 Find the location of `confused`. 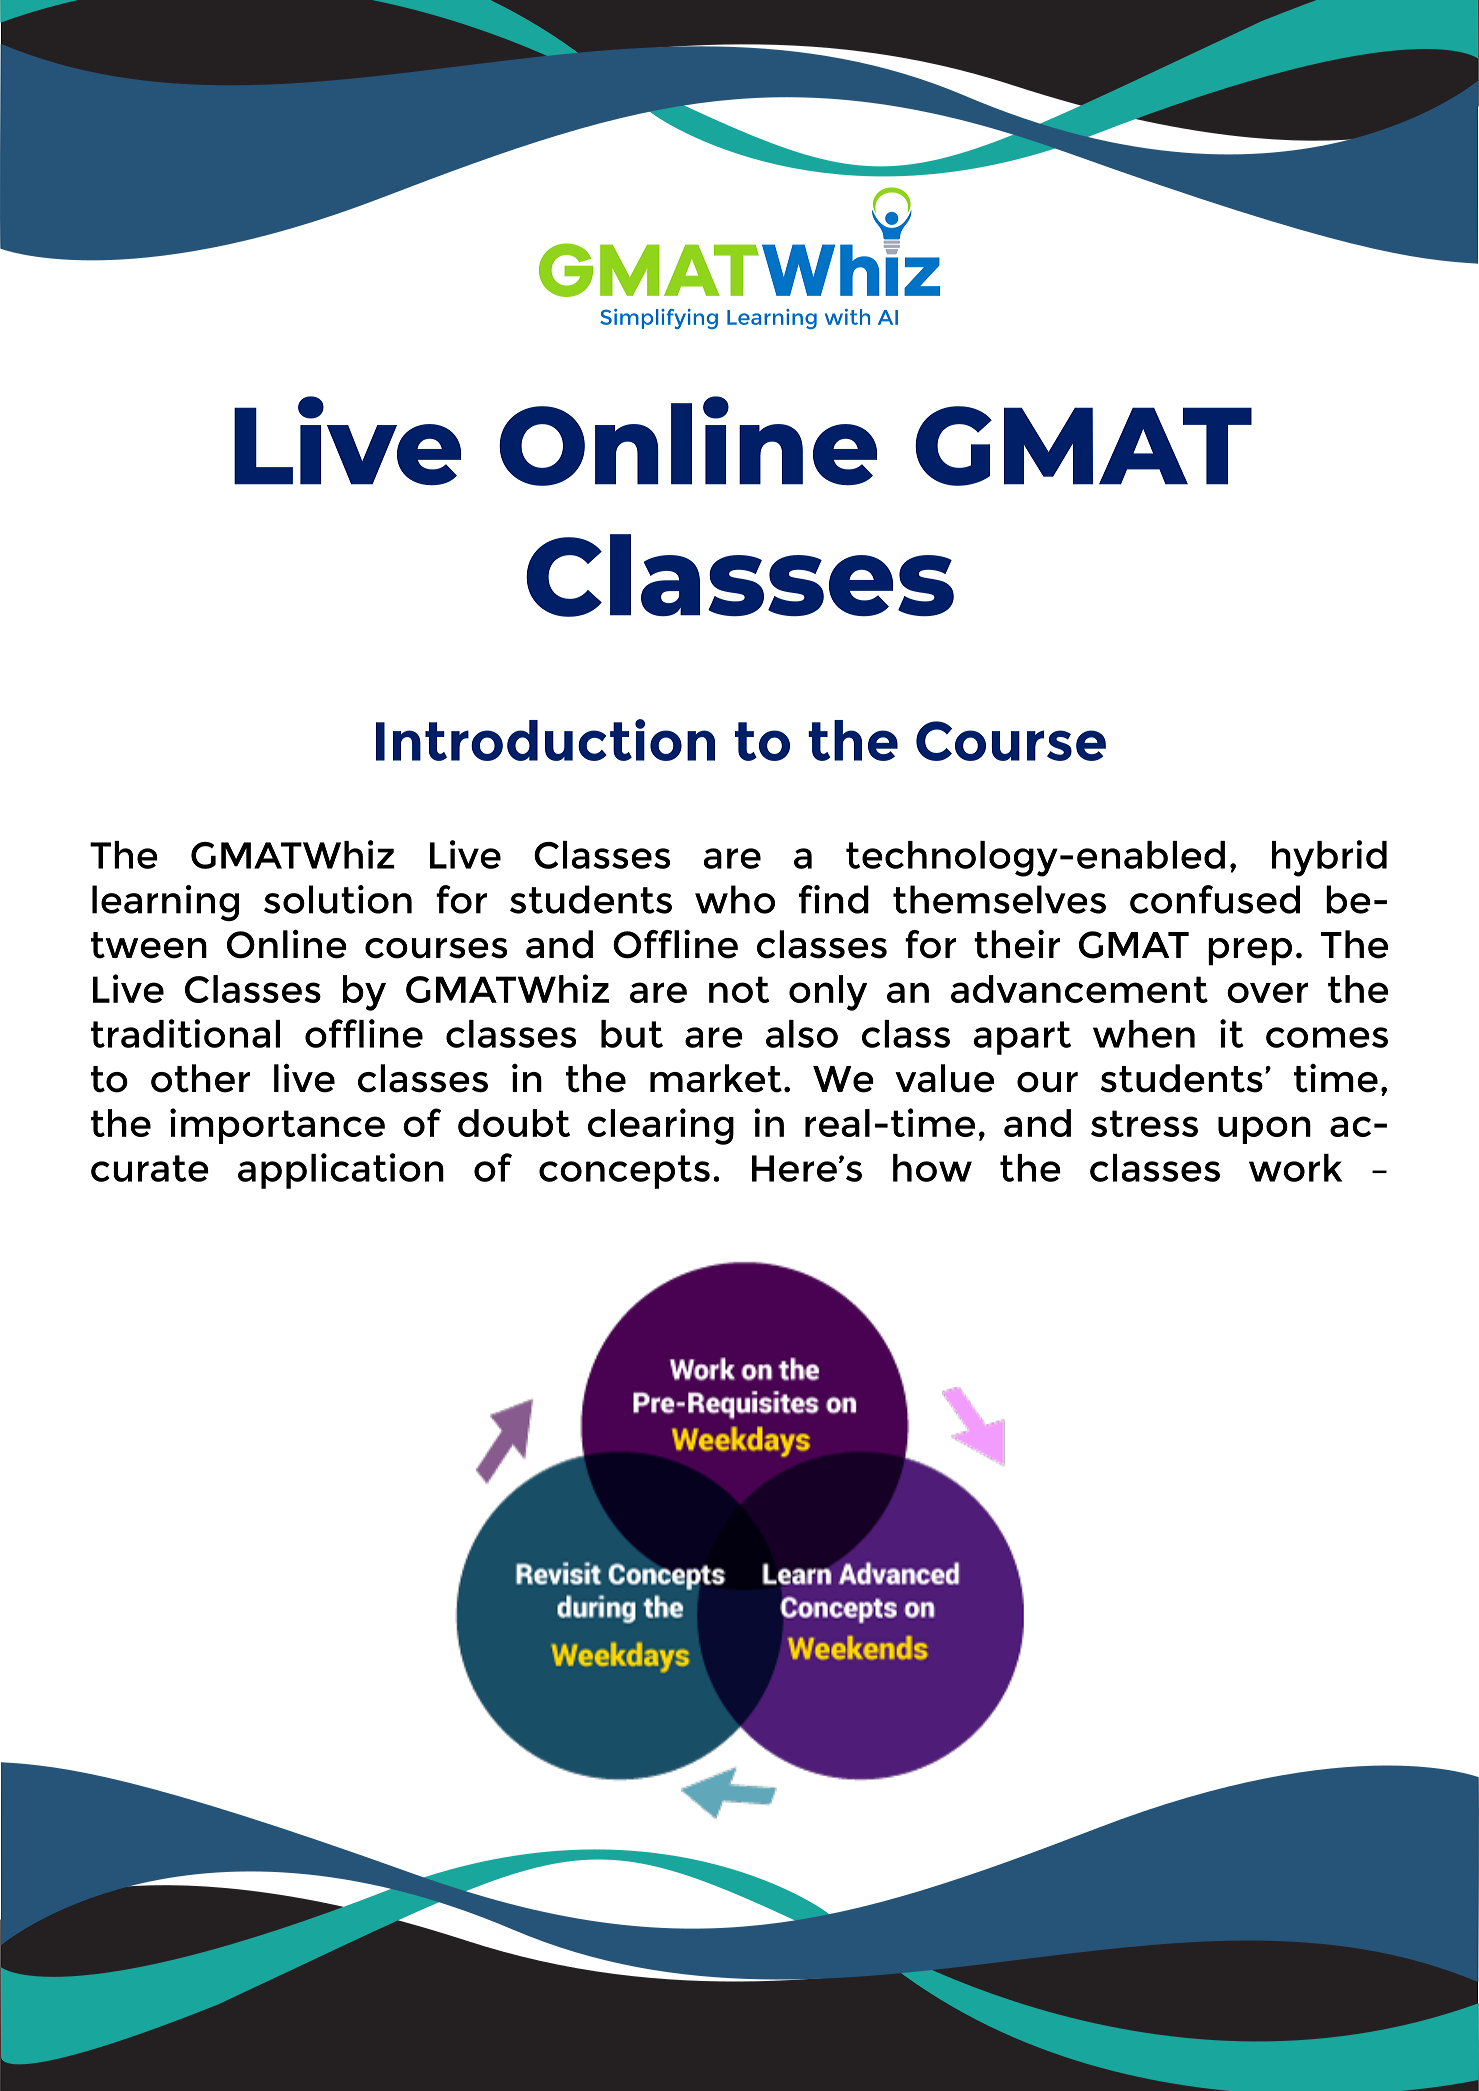

confused is located at coordinates (1215, 899).
